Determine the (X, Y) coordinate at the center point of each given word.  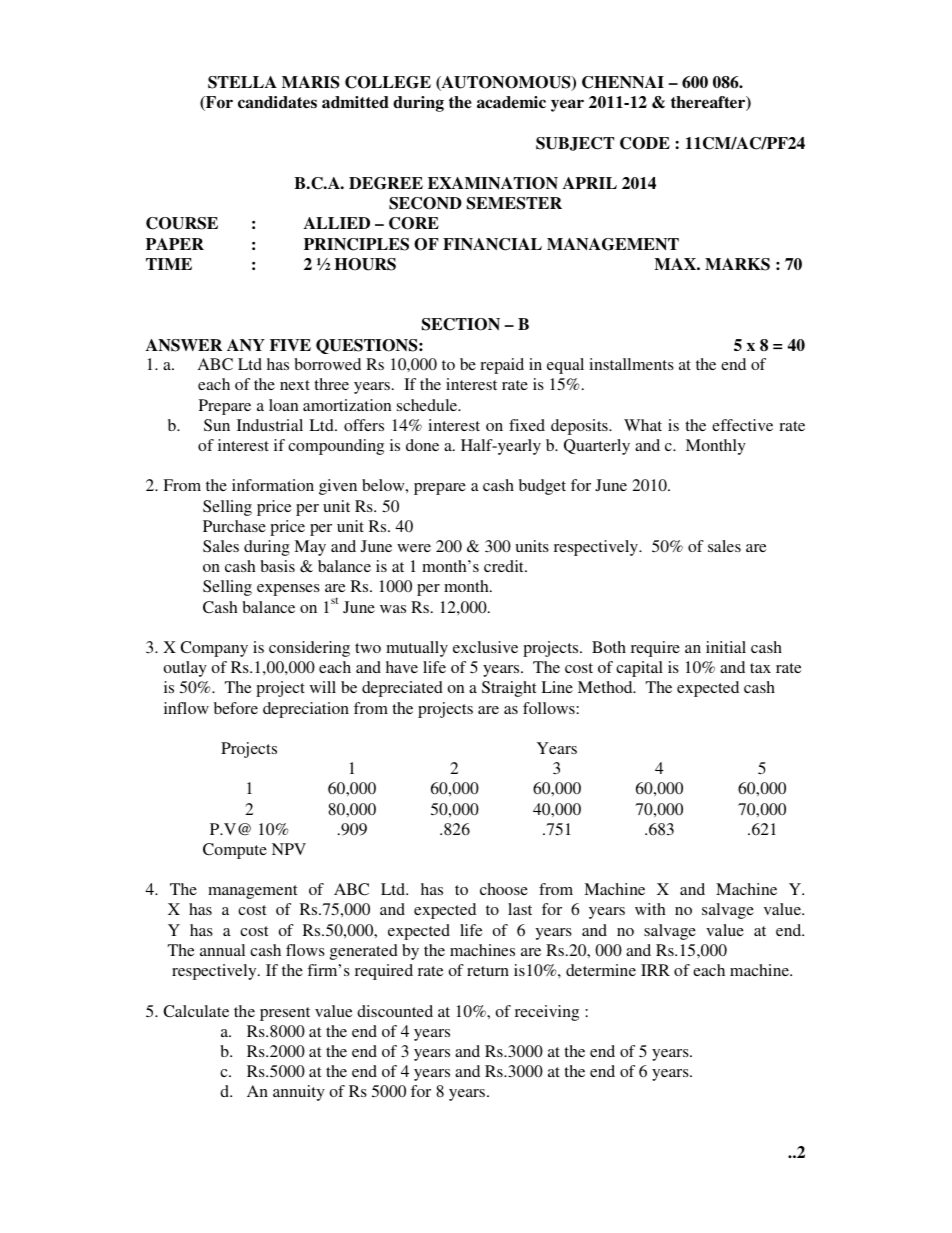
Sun (217, 425)
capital (639, 669)
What (643, 425)
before (236, 708)
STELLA (242, 82)
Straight (509, 689)
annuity (299, 1093)
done (422, 445)
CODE (645, 143)
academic (511, 102)
